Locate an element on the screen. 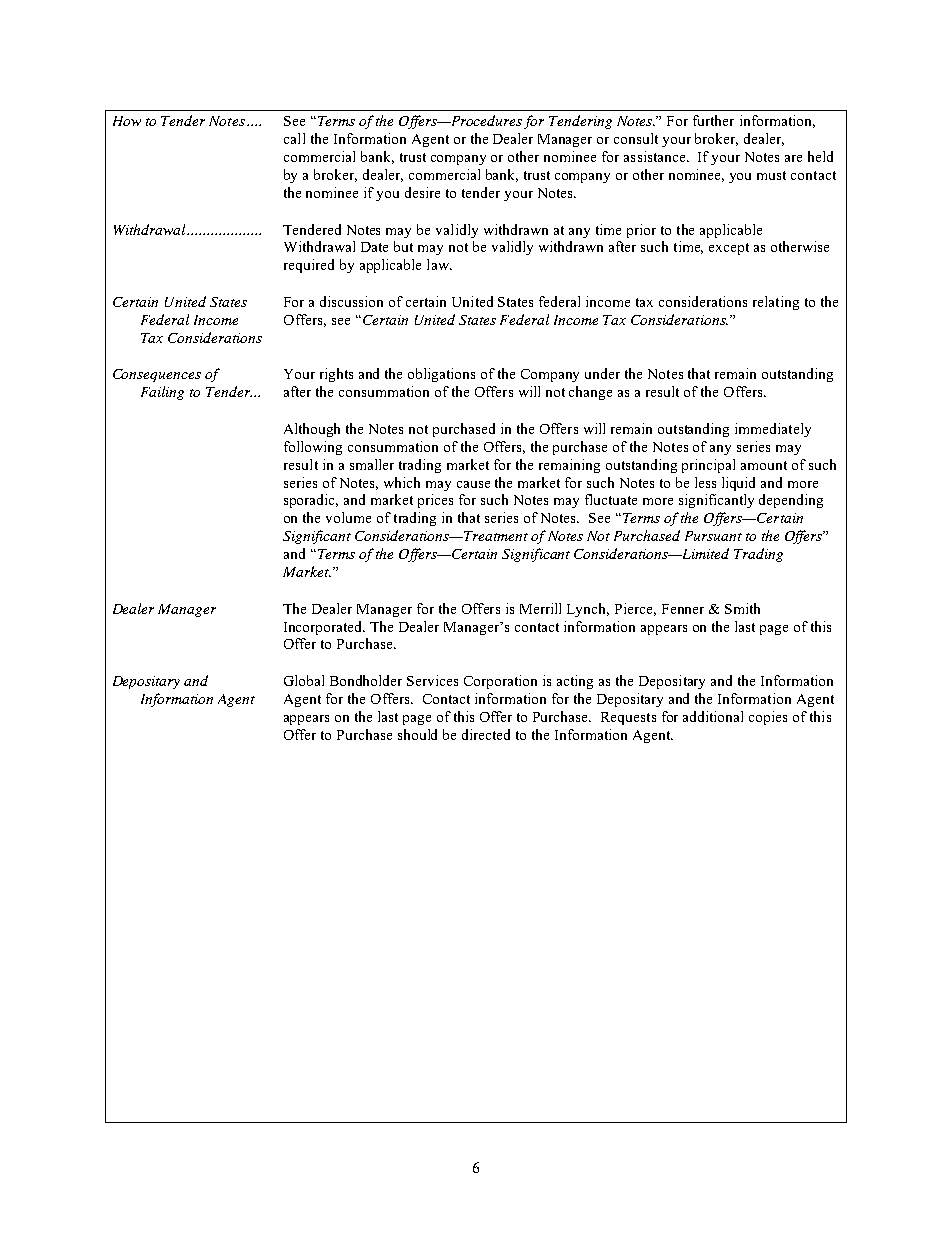  immediately is located at coordinates (773, 430).
